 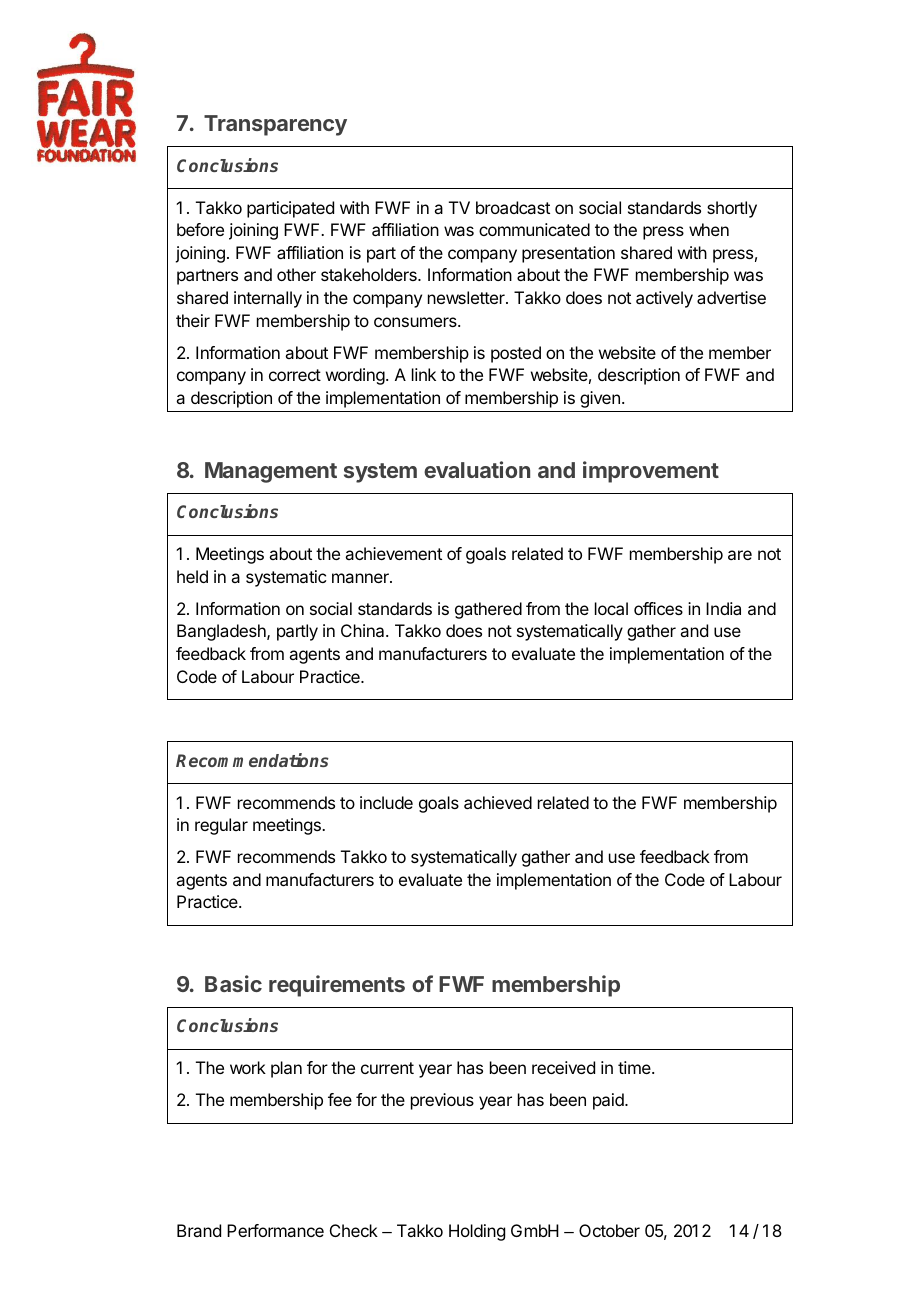 What do you see at coordinates (611, 608) in the image?
I see `local` at bounding box center [611, 608].
